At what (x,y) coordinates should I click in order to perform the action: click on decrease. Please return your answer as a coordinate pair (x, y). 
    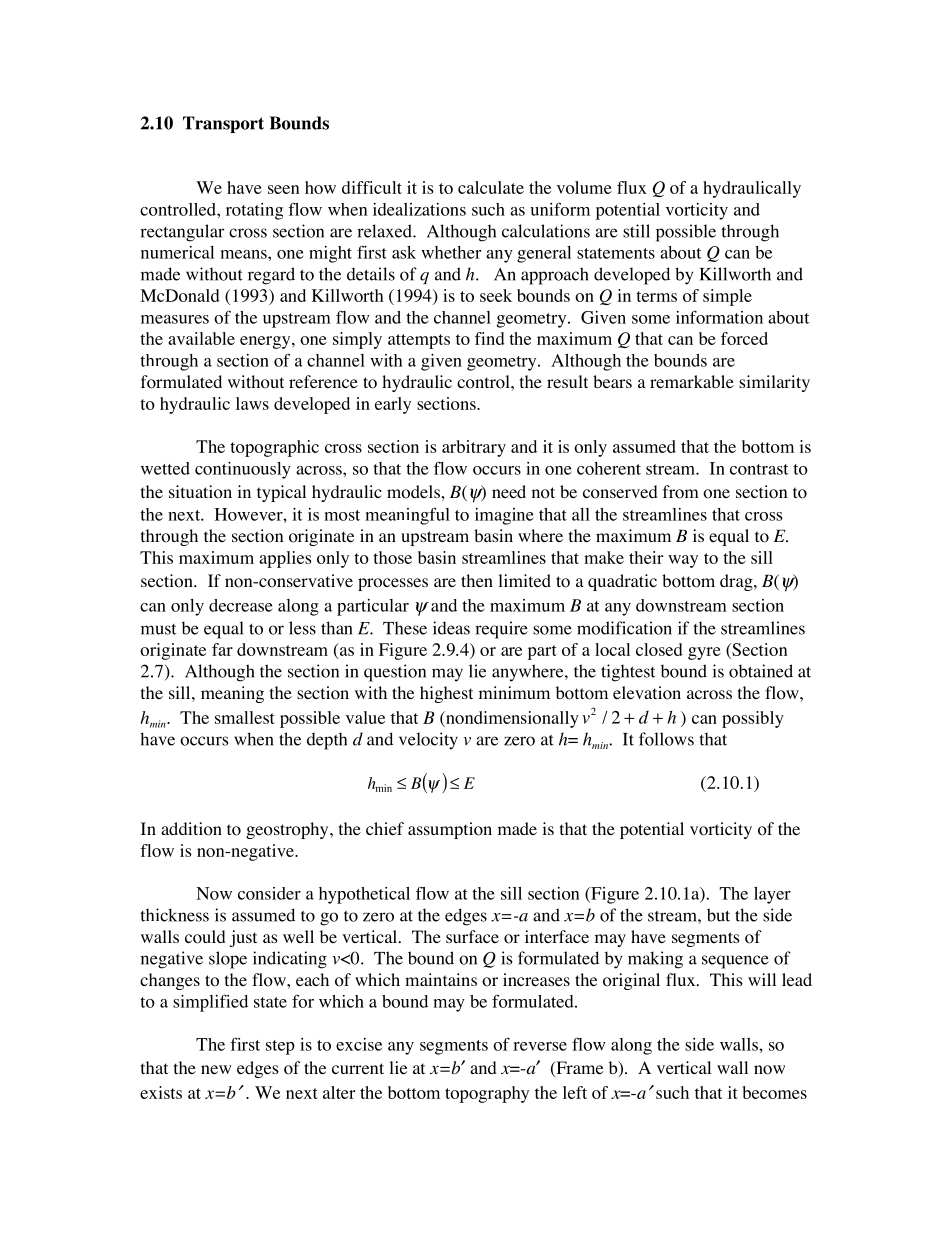
    Looking at the image, I should click on (241, 605).
